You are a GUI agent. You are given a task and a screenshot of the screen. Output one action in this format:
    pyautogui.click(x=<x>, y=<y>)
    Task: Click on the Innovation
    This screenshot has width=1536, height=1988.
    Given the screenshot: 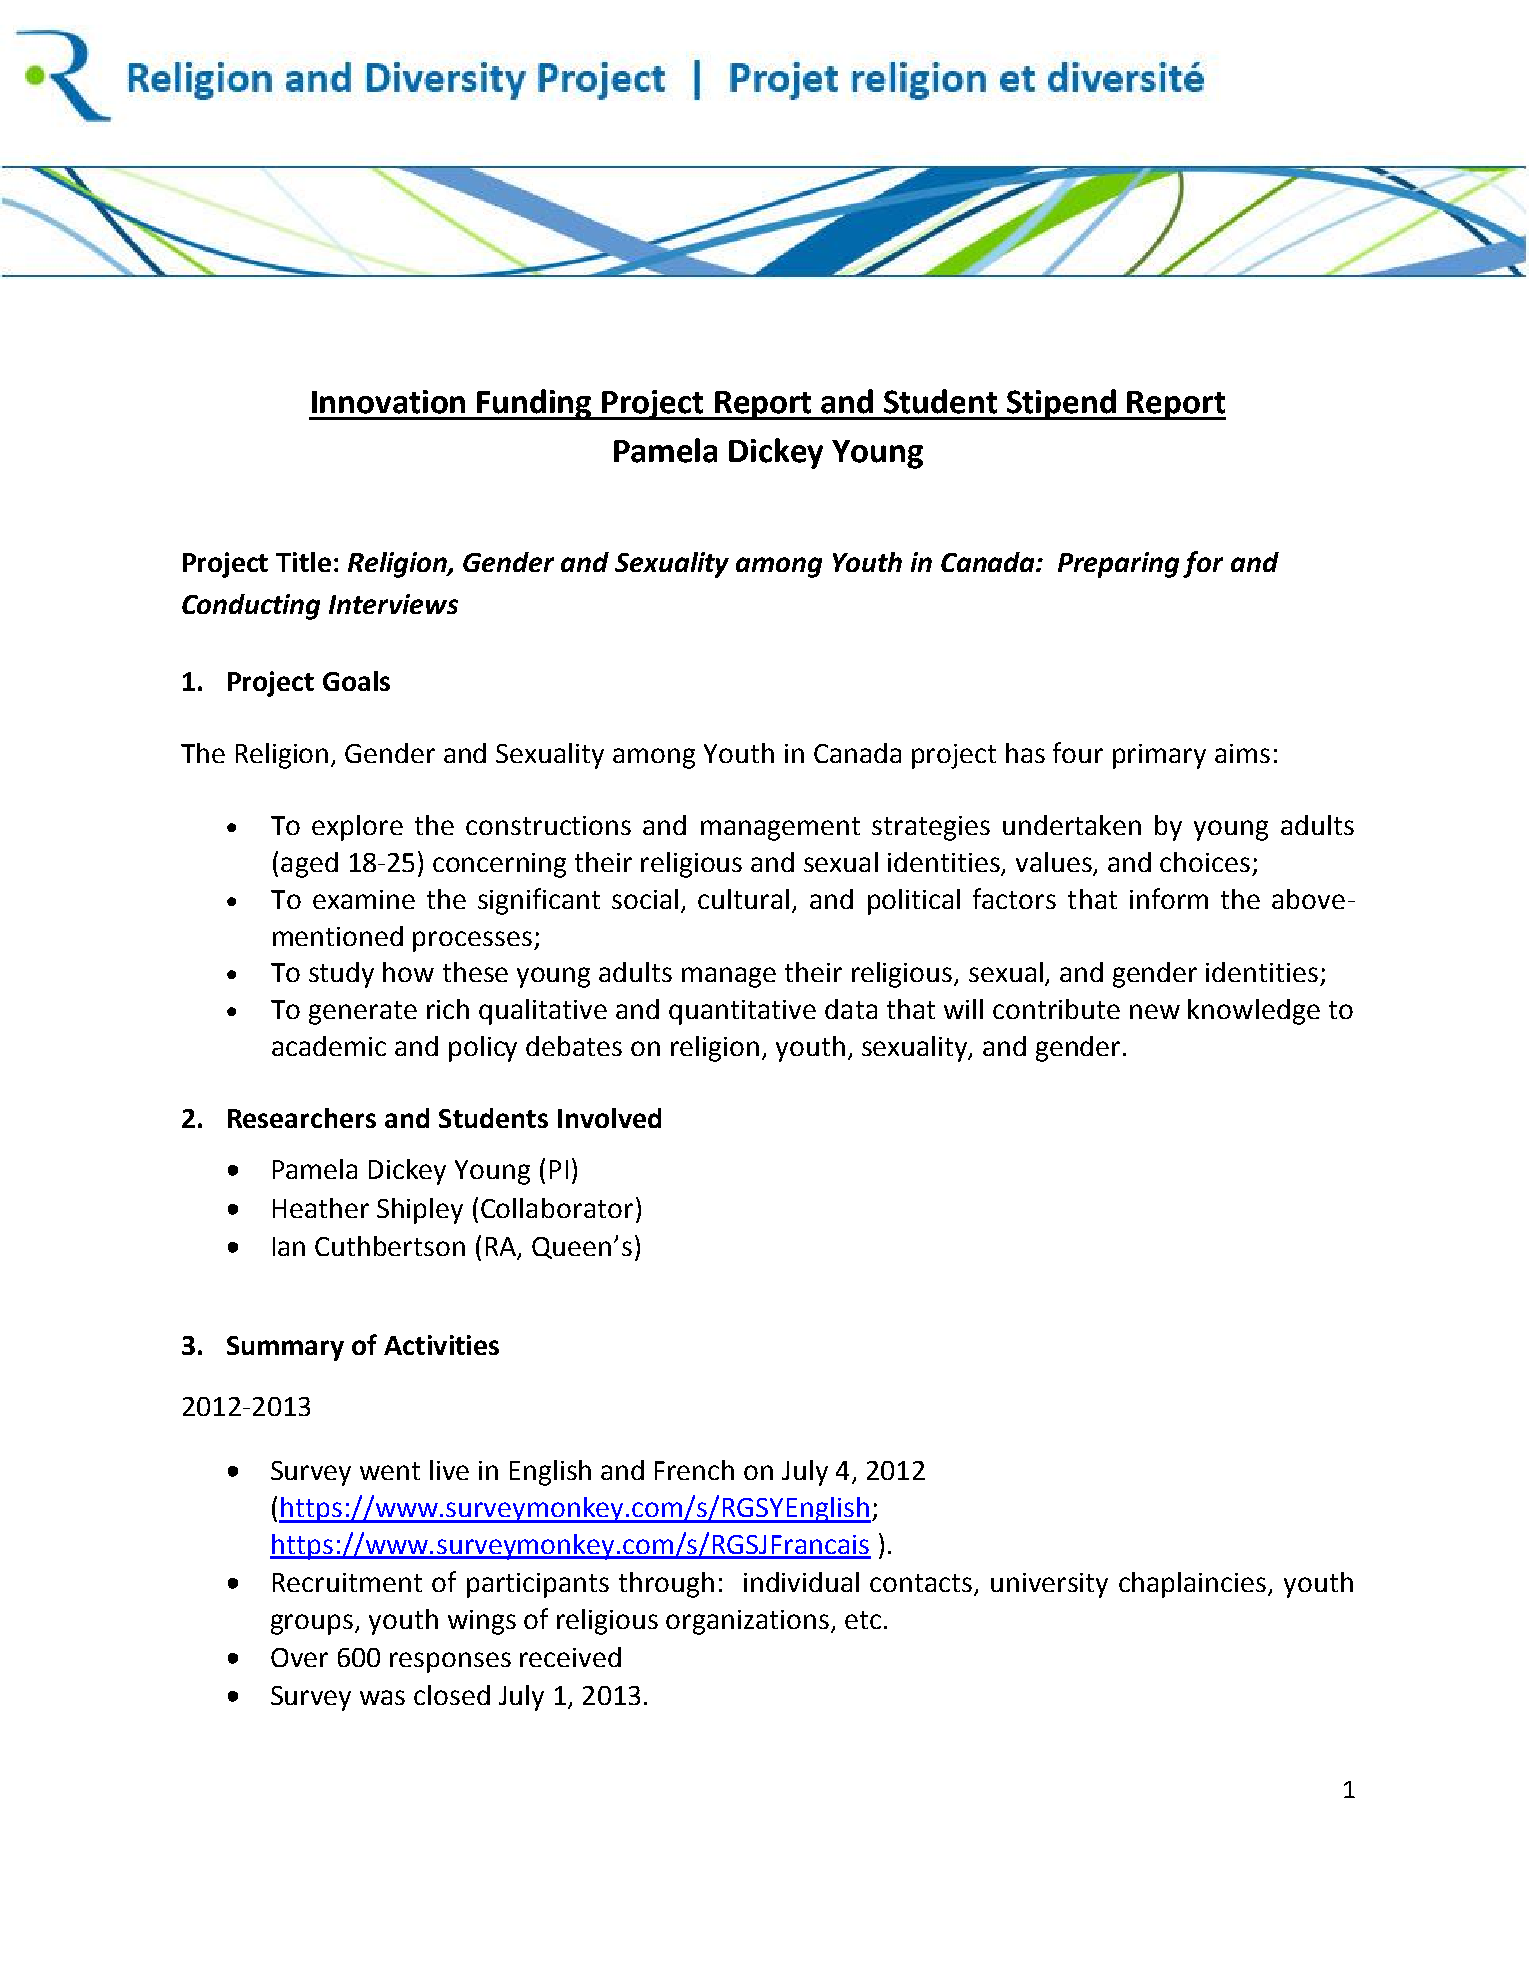 What is the action you would take?
    pyautogui.click(x=388, y=402)
